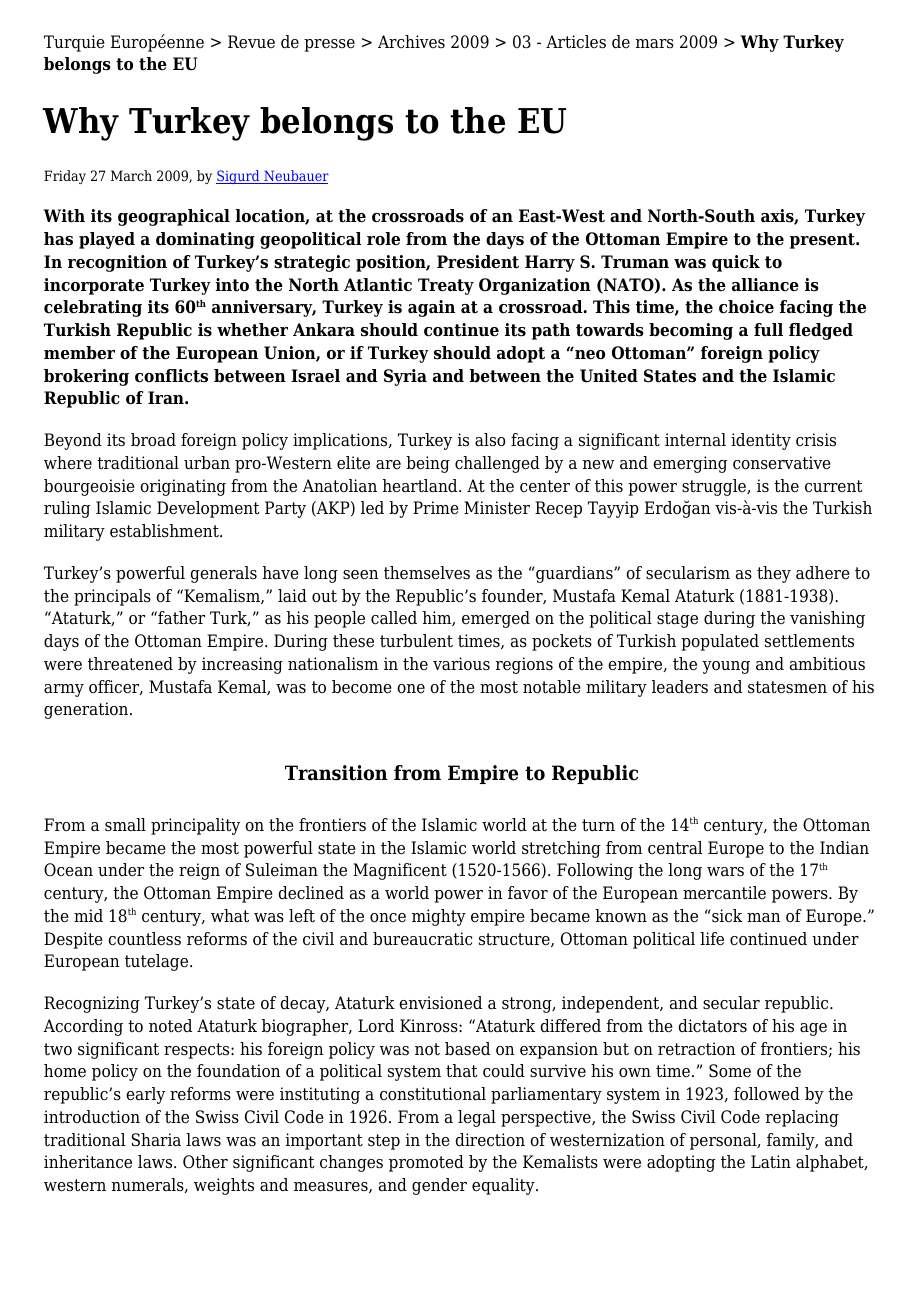 The image size is (924, 1308). I want to click on Latin, so click(771, 1162).
